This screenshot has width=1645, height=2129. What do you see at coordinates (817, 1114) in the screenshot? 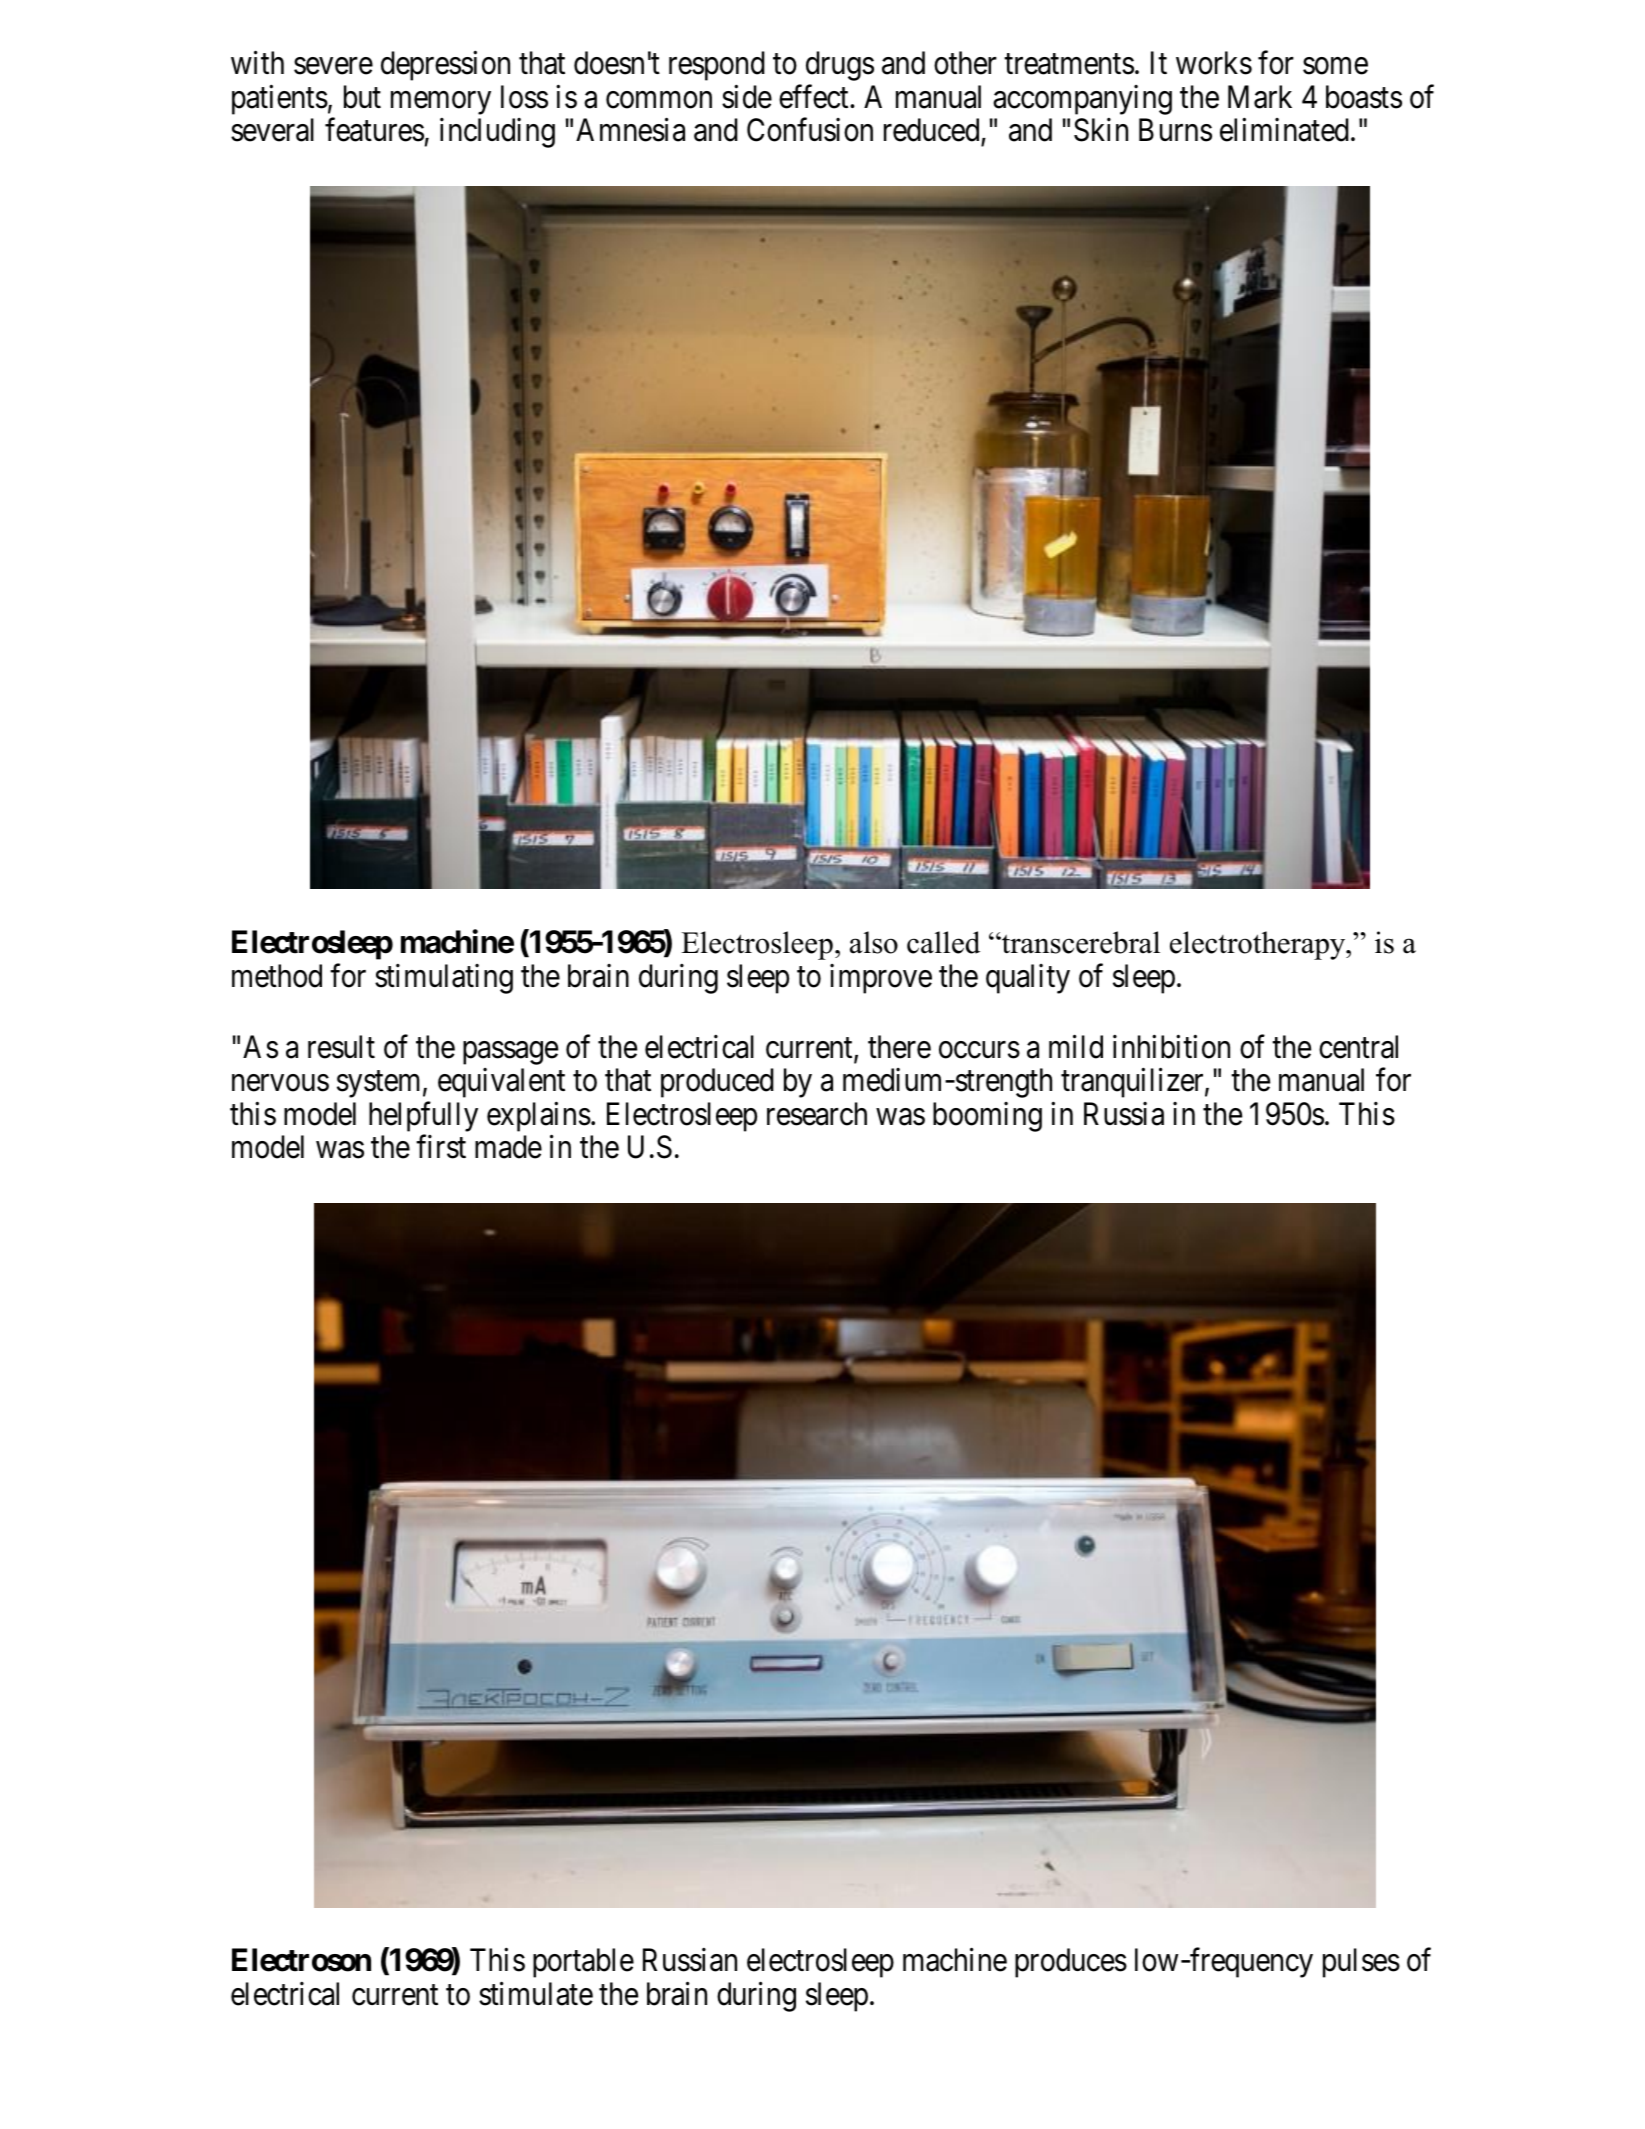
I see `research` at bounding box center [817, 1114].
